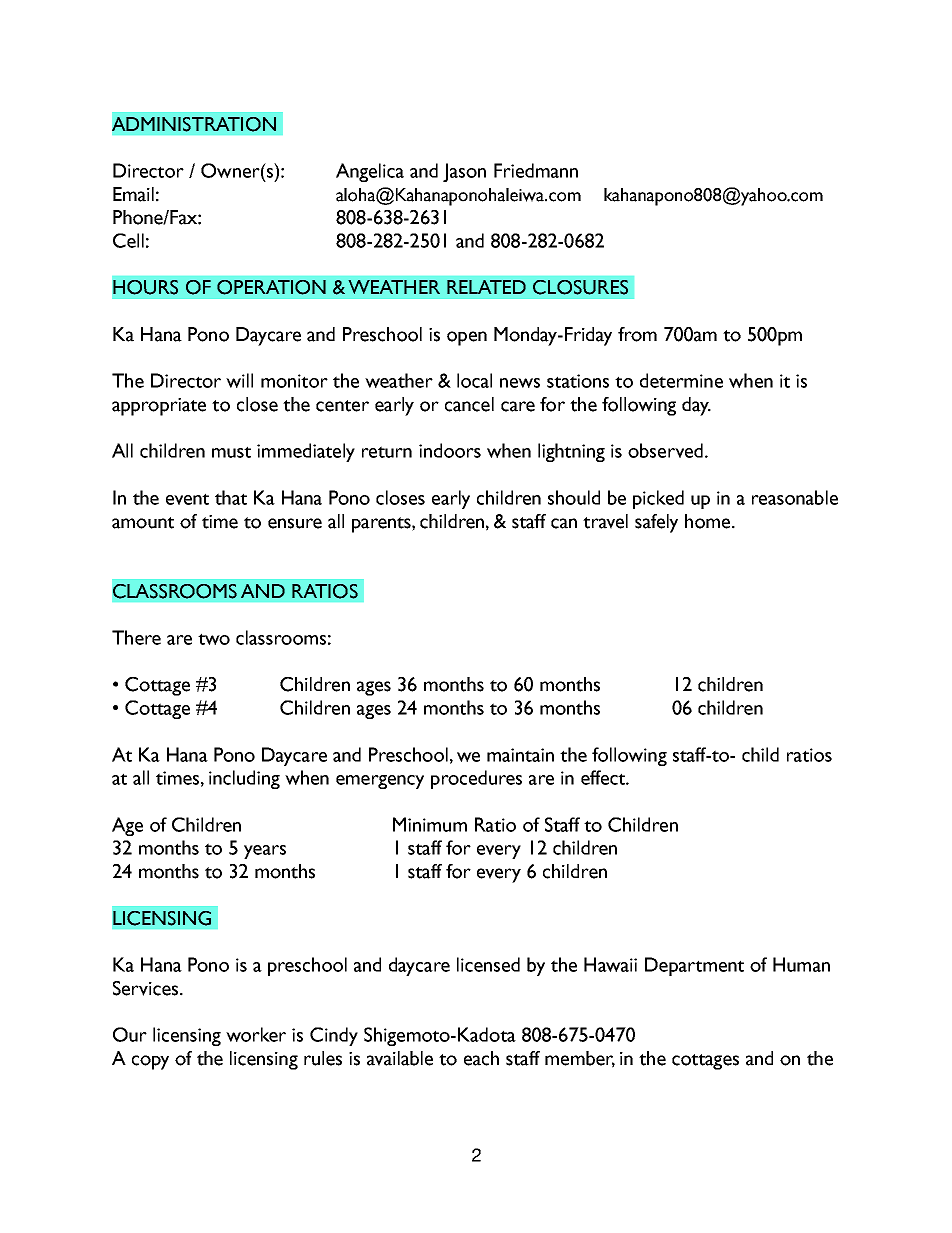  What do you see at coordinates (159, 407) in the screenshot?
I see `appropriate` at bounding box center [159, 407].
